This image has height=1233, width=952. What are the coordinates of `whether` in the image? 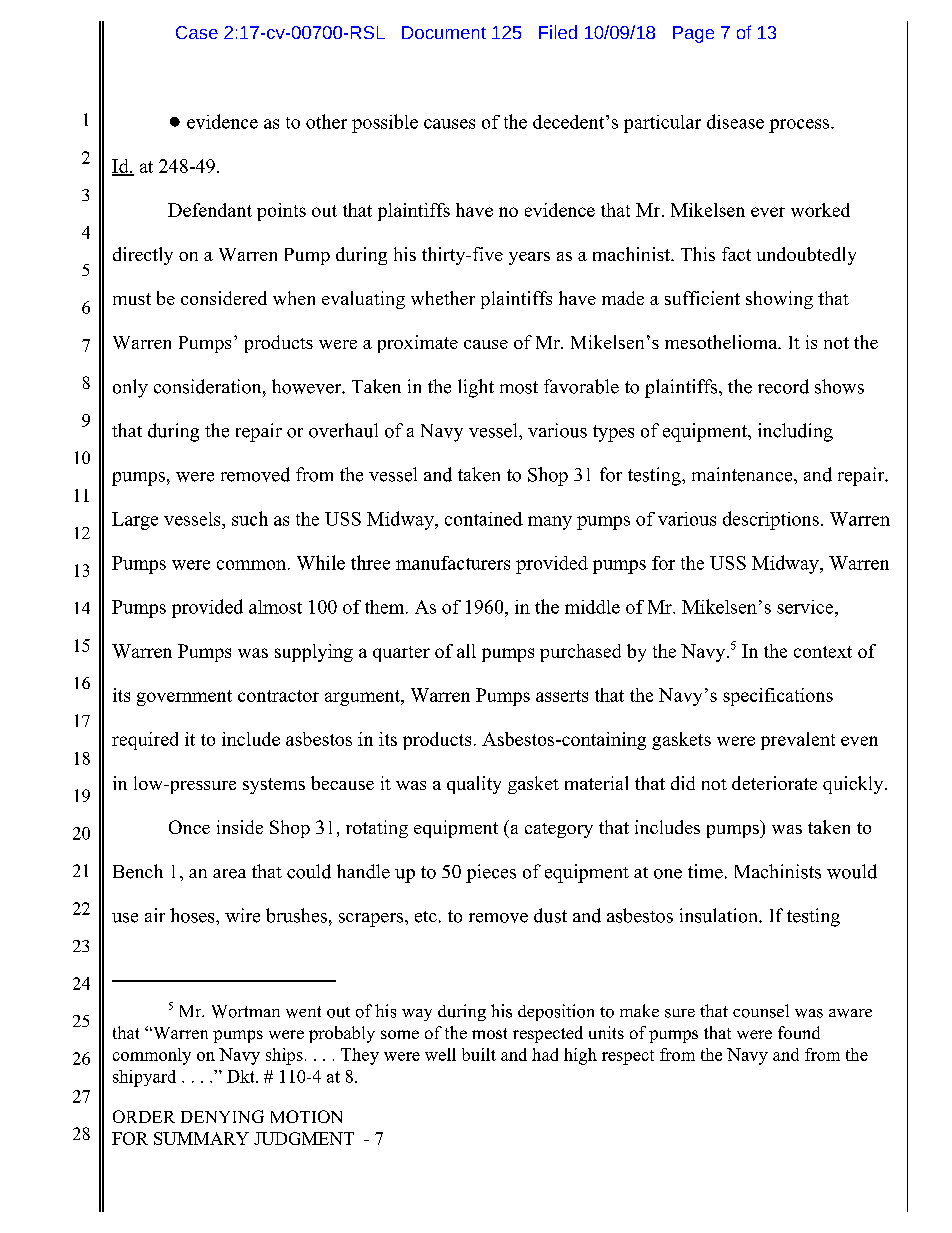 It's located at (443, 298).
